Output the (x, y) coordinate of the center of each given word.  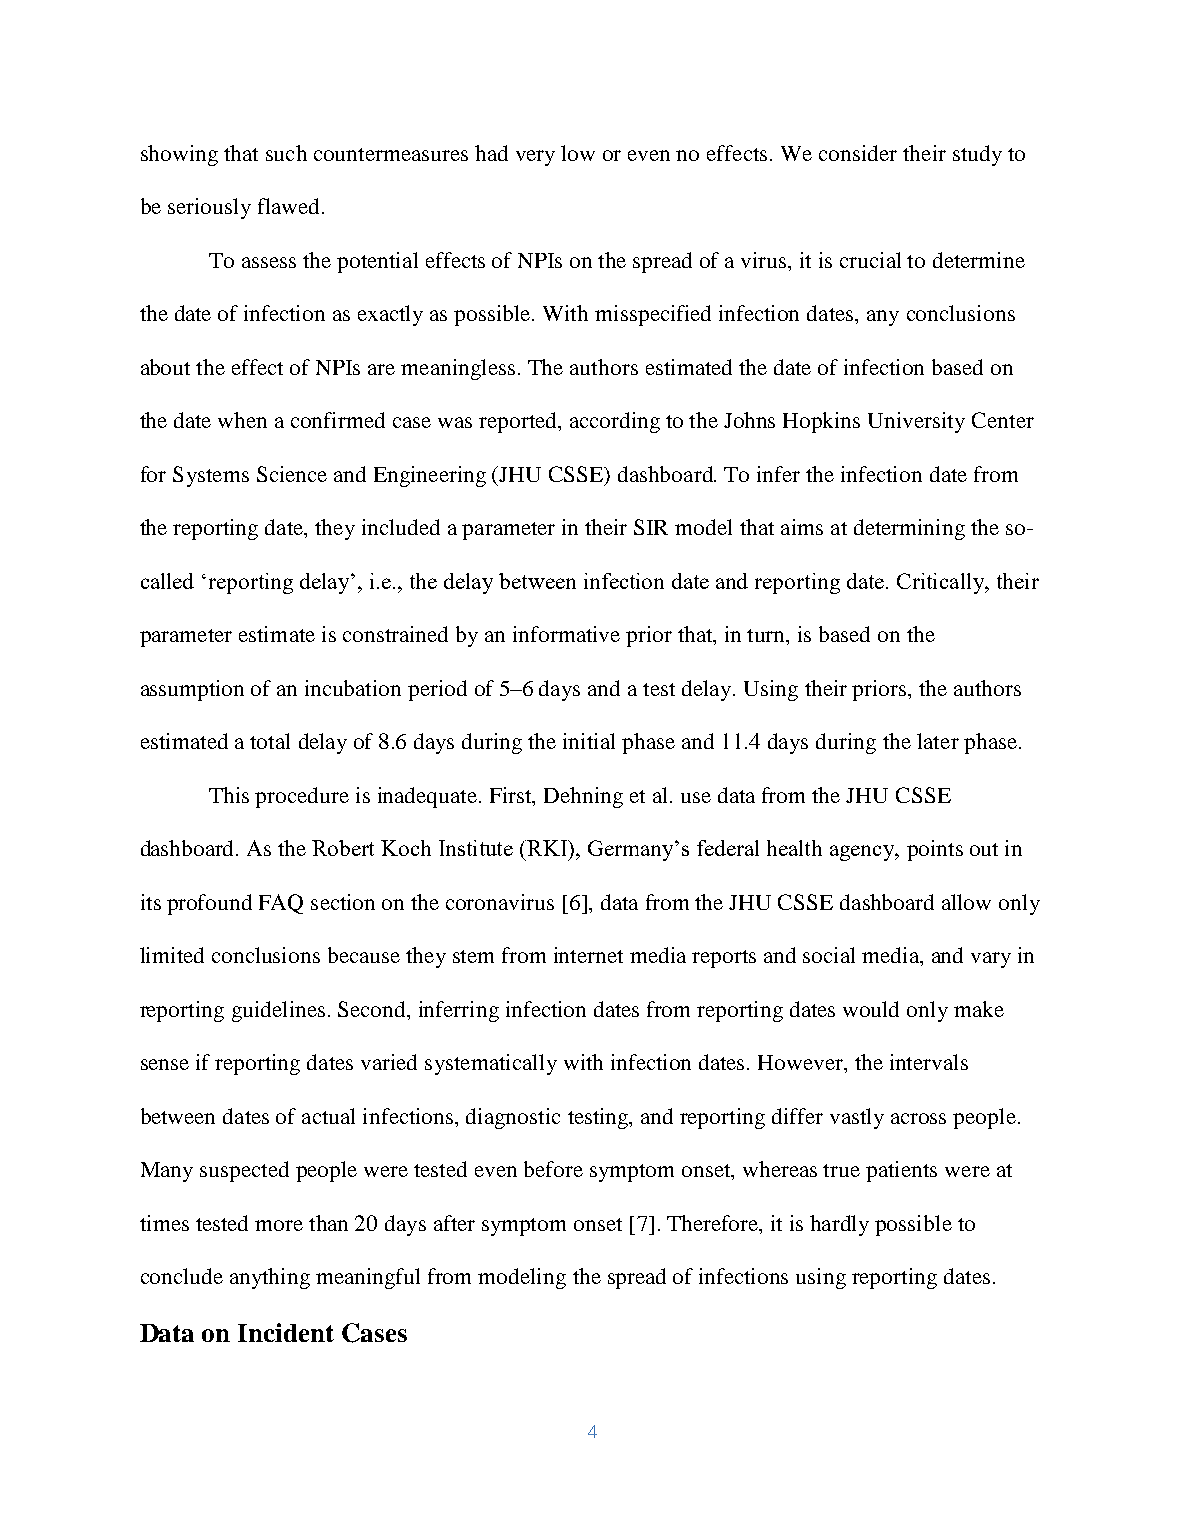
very (535, 158)
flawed (288, 206)
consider (858, 153)
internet (588, 955)
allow (966, 902)
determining (909, 529)
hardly (839, 1225)
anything (270, 1278)
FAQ (281, 904)
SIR (651, 527)
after (454, 1223)
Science (292, 474)
